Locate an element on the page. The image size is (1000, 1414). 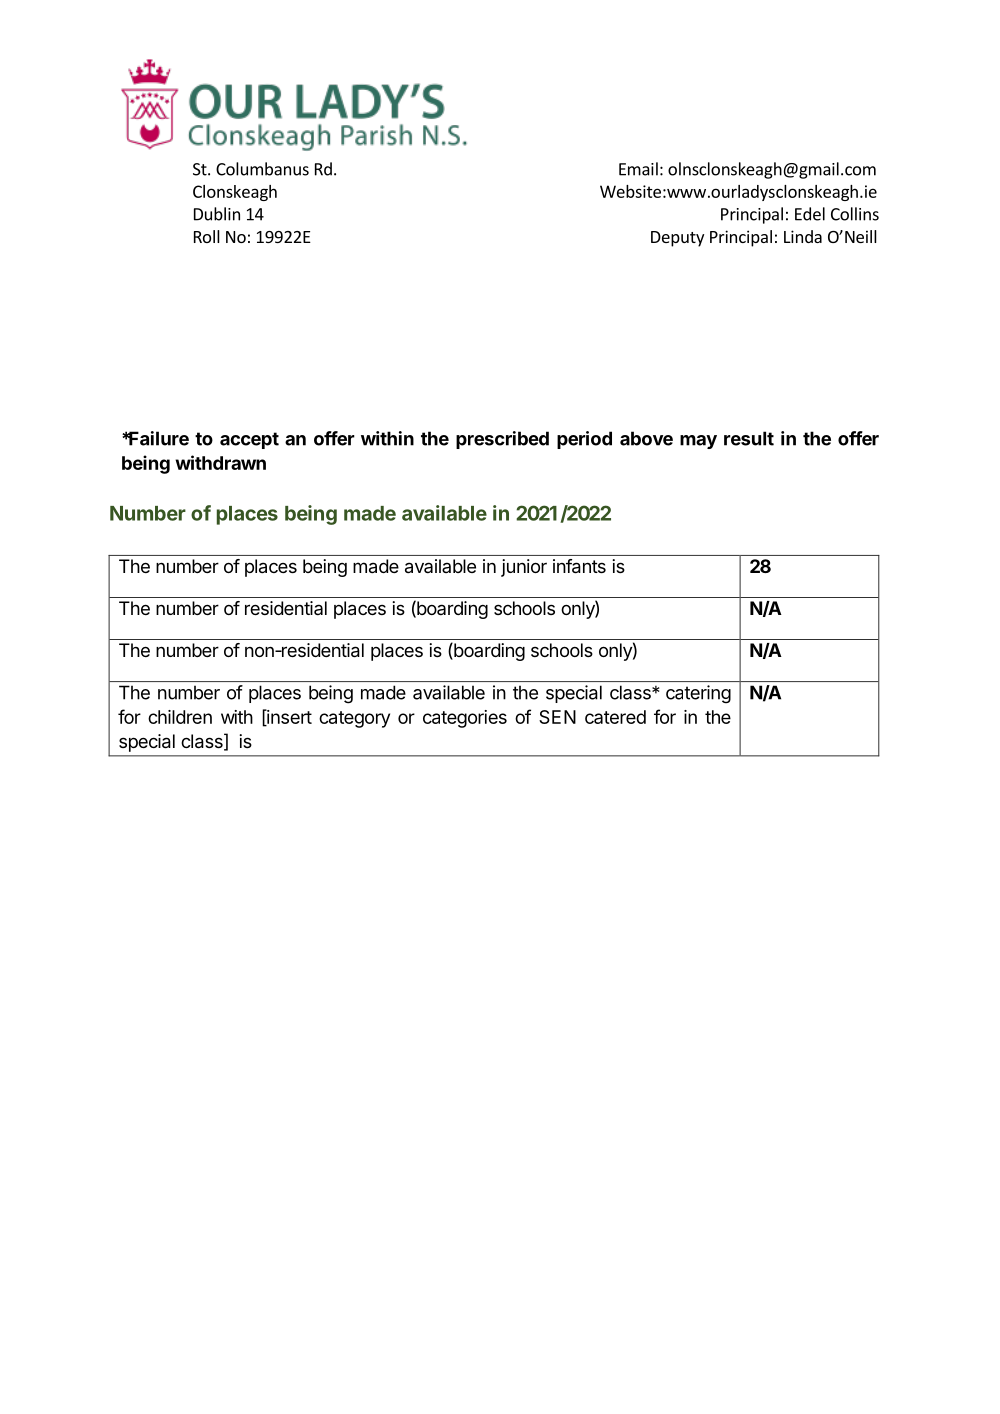
junior is located at coordinates (524, 568).
